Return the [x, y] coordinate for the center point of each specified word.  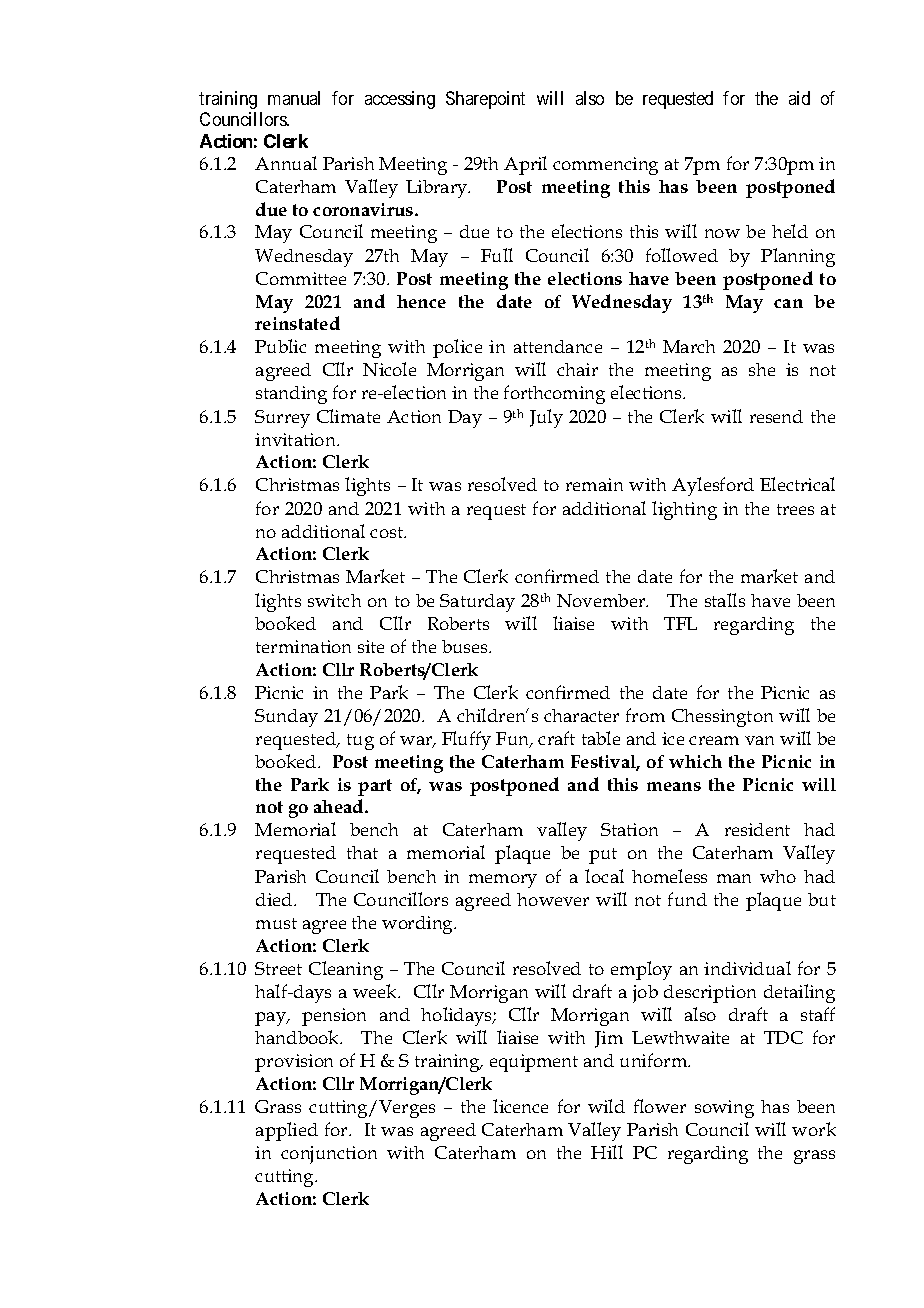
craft [556, 738]
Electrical [797, 484]
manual [294, 98]
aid [799, 98]
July [546, 418]
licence [520, 1106]
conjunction [329, 1155]
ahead [340, 806]
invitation [296, 439]
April [525, 165]
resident [757, 829]
